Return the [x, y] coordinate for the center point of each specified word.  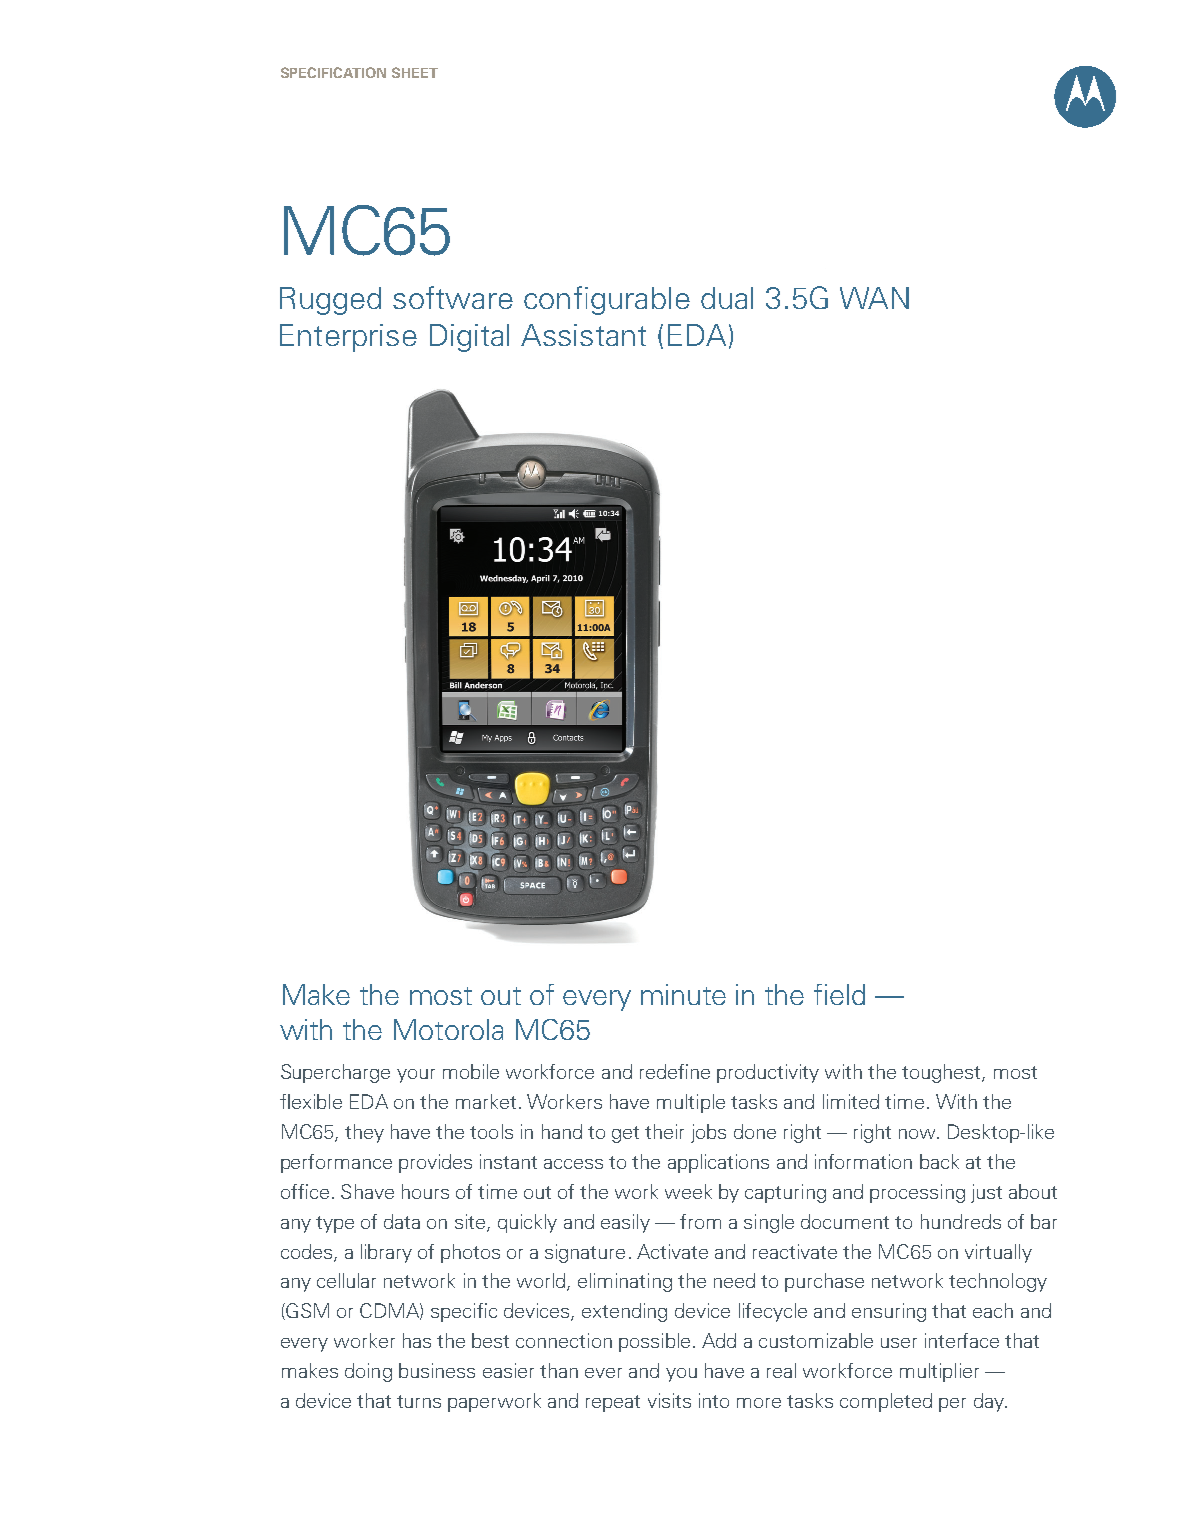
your [416, 1076]
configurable [607, 300]
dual [727, 298]
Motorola [448, 1029]
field [839, 994]
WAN [874, 298]
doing [368, 1372]
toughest [942, 1073]
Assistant [583, 335]
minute [683, 994]
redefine [675, 1071]
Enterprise [348, 338]
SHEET [415, 72]
